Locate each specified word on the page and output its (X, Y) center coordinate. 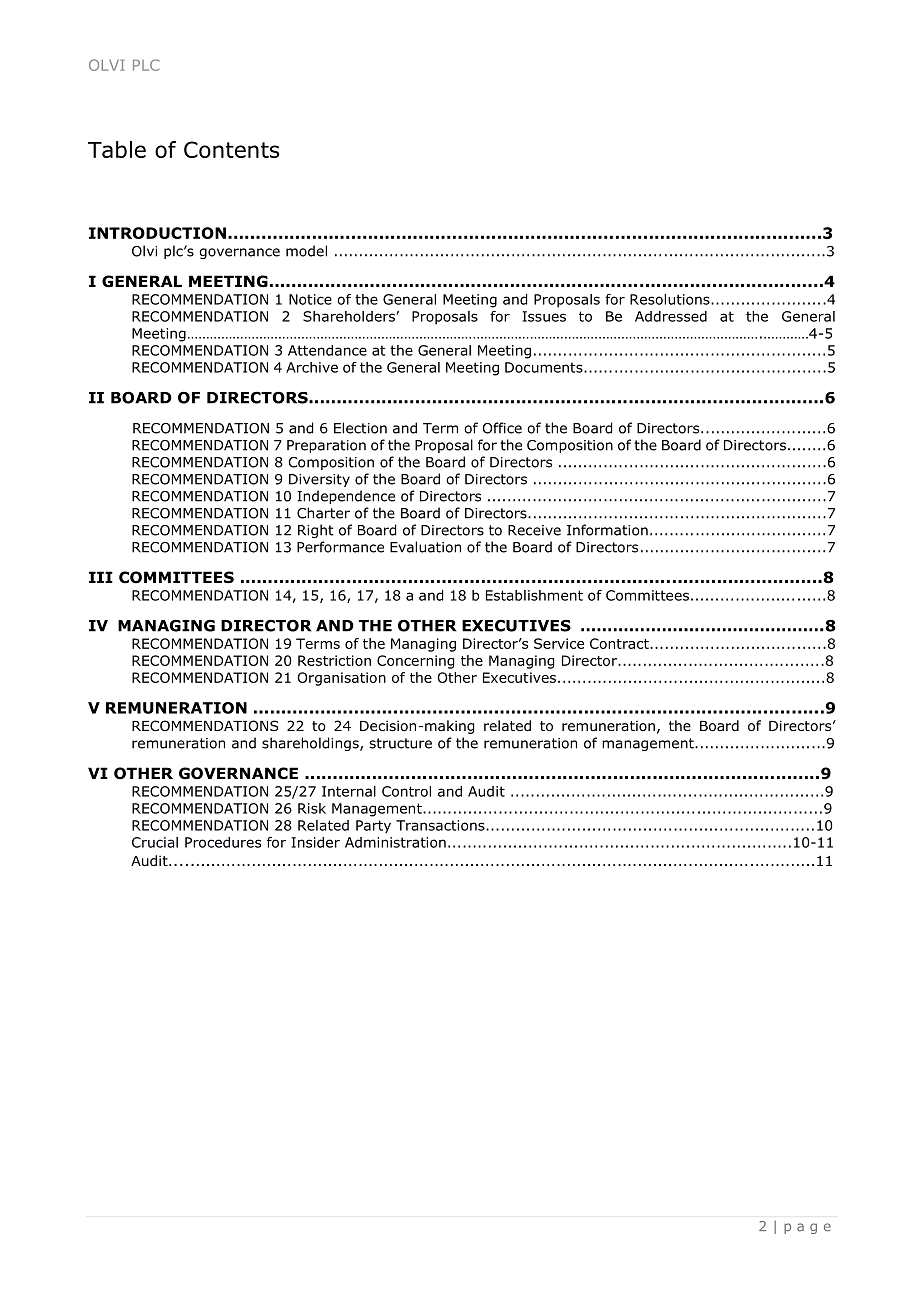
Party (373, 827)
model (306, 251)
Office (502, 428)
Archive (312, 367)
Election (360, 428)
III (101, 577)
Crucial (155, 842)
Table (117, 149)
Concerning (415, 662)
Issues (544, 316)
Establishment (534, 595)
